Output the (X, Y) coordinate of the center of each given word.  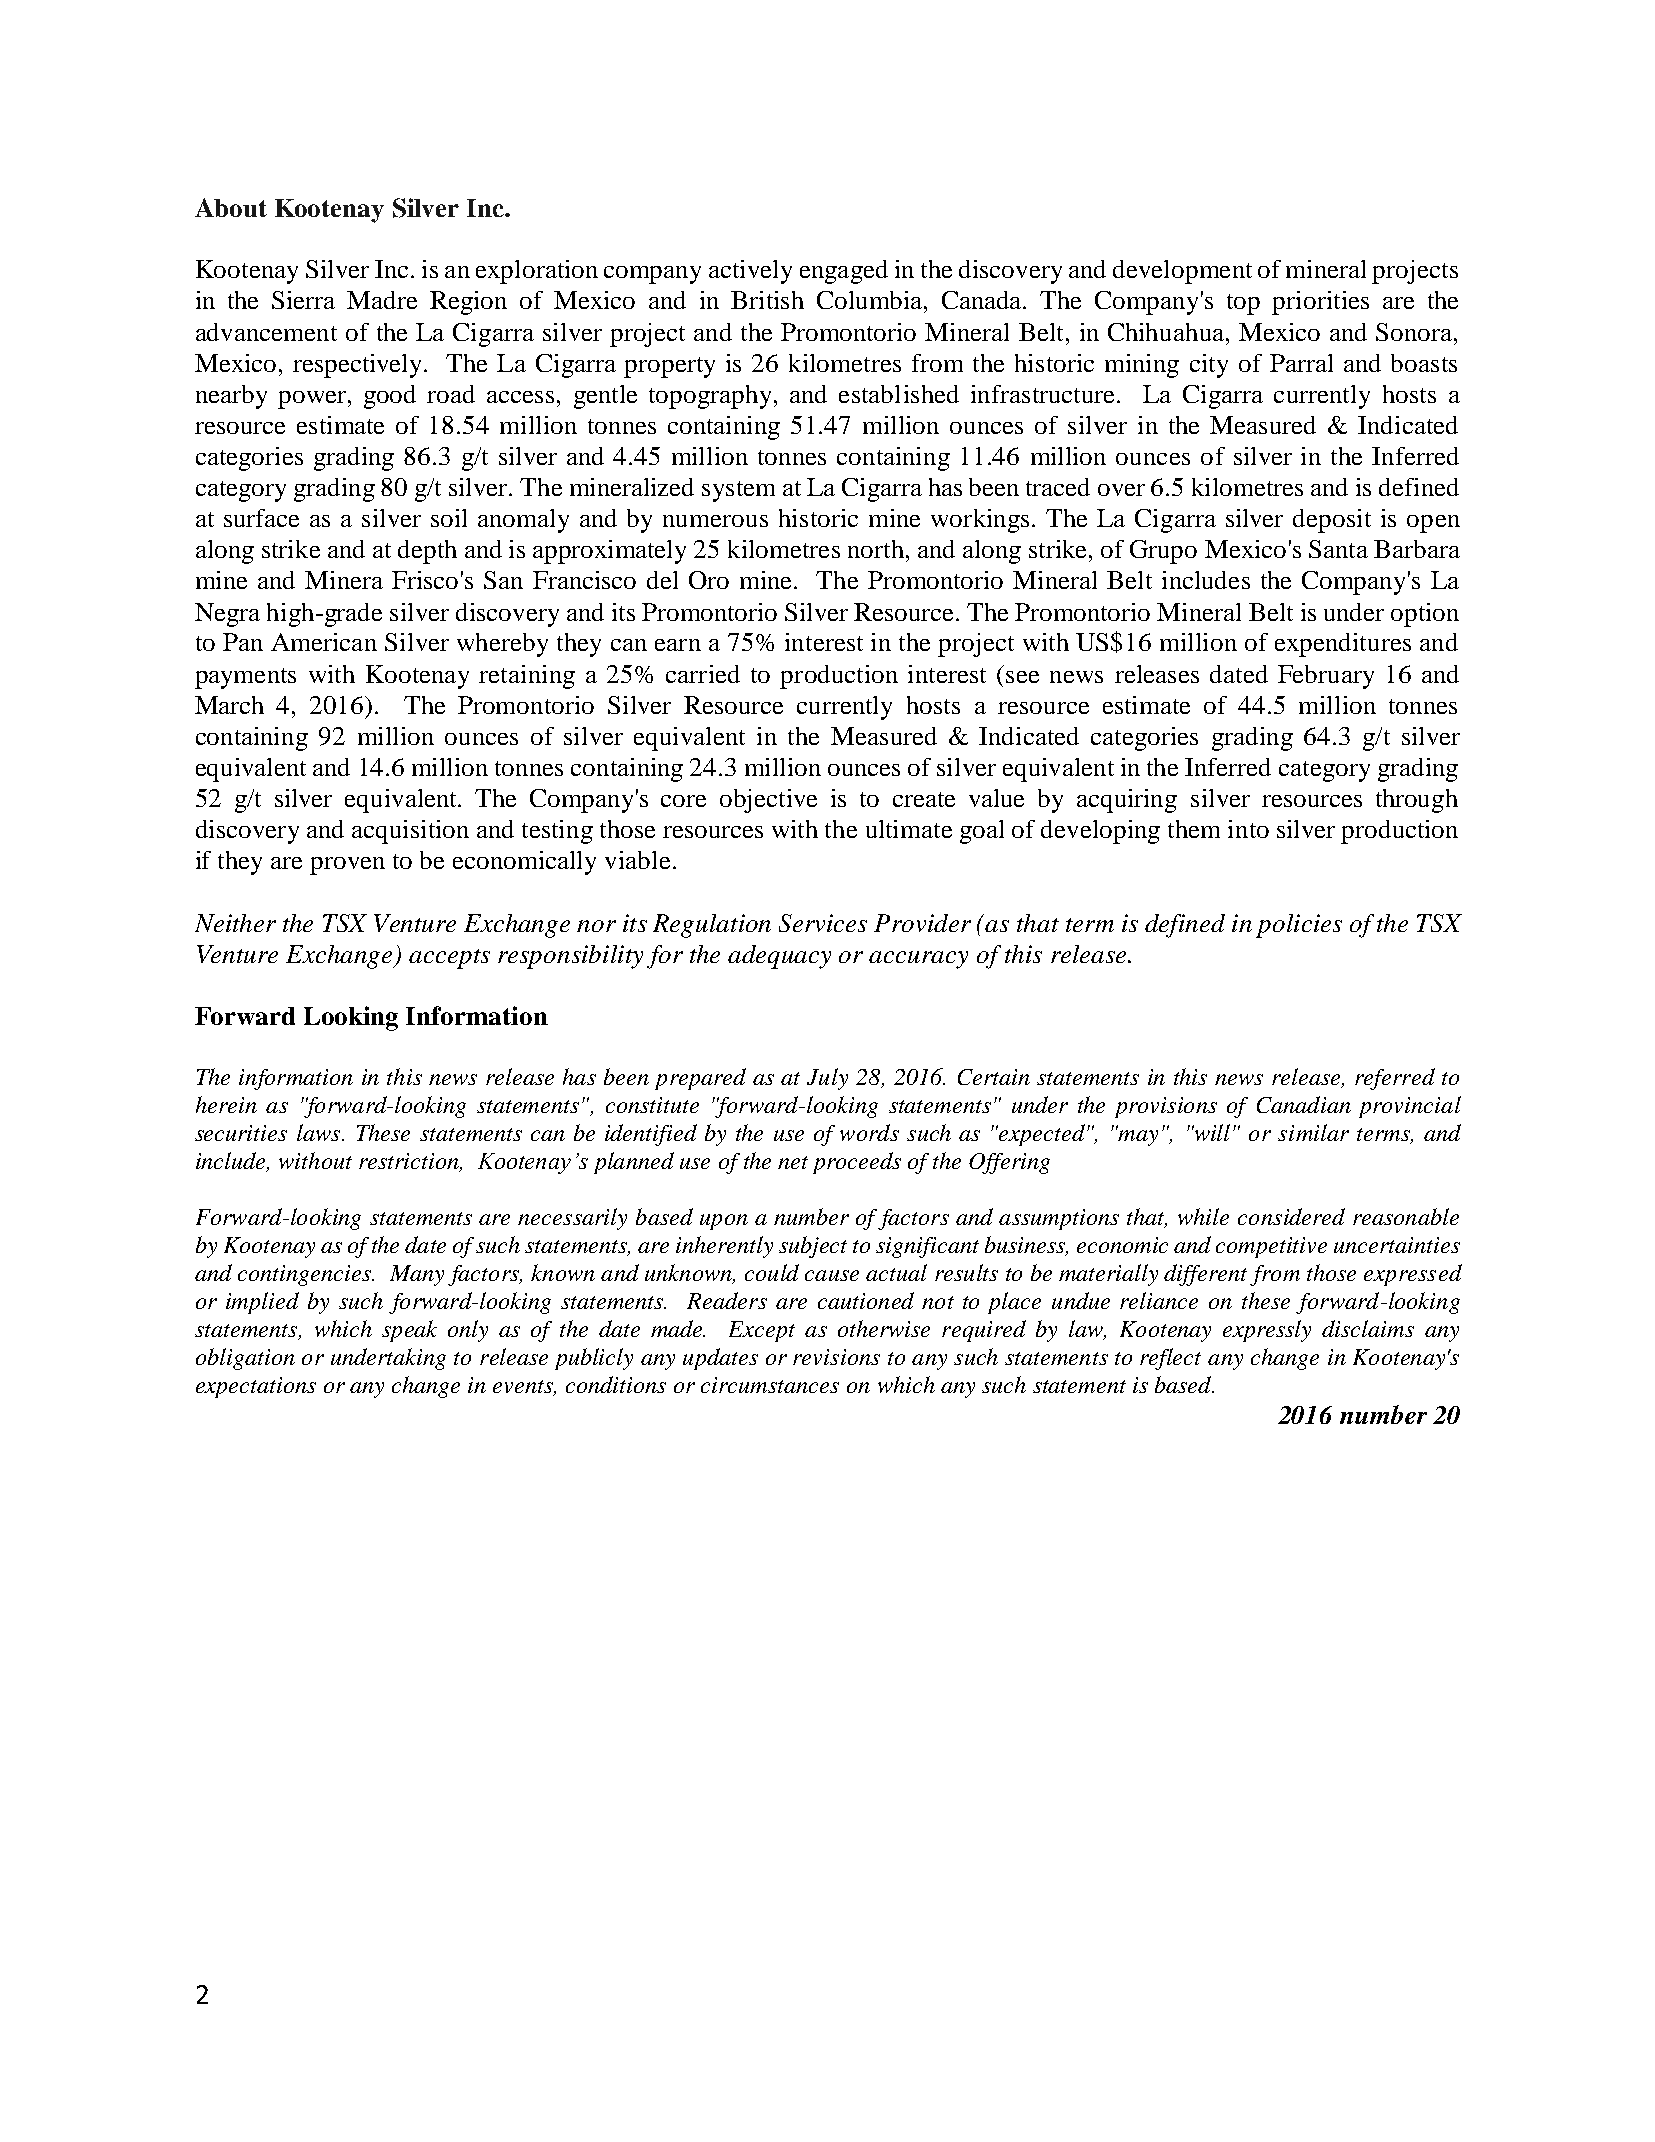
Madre (382, 300)
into (1248, 829)
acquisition (410, 832)
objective (768, 801)
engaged (844, 272)
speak (409, 1331)
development (1182, 272)
